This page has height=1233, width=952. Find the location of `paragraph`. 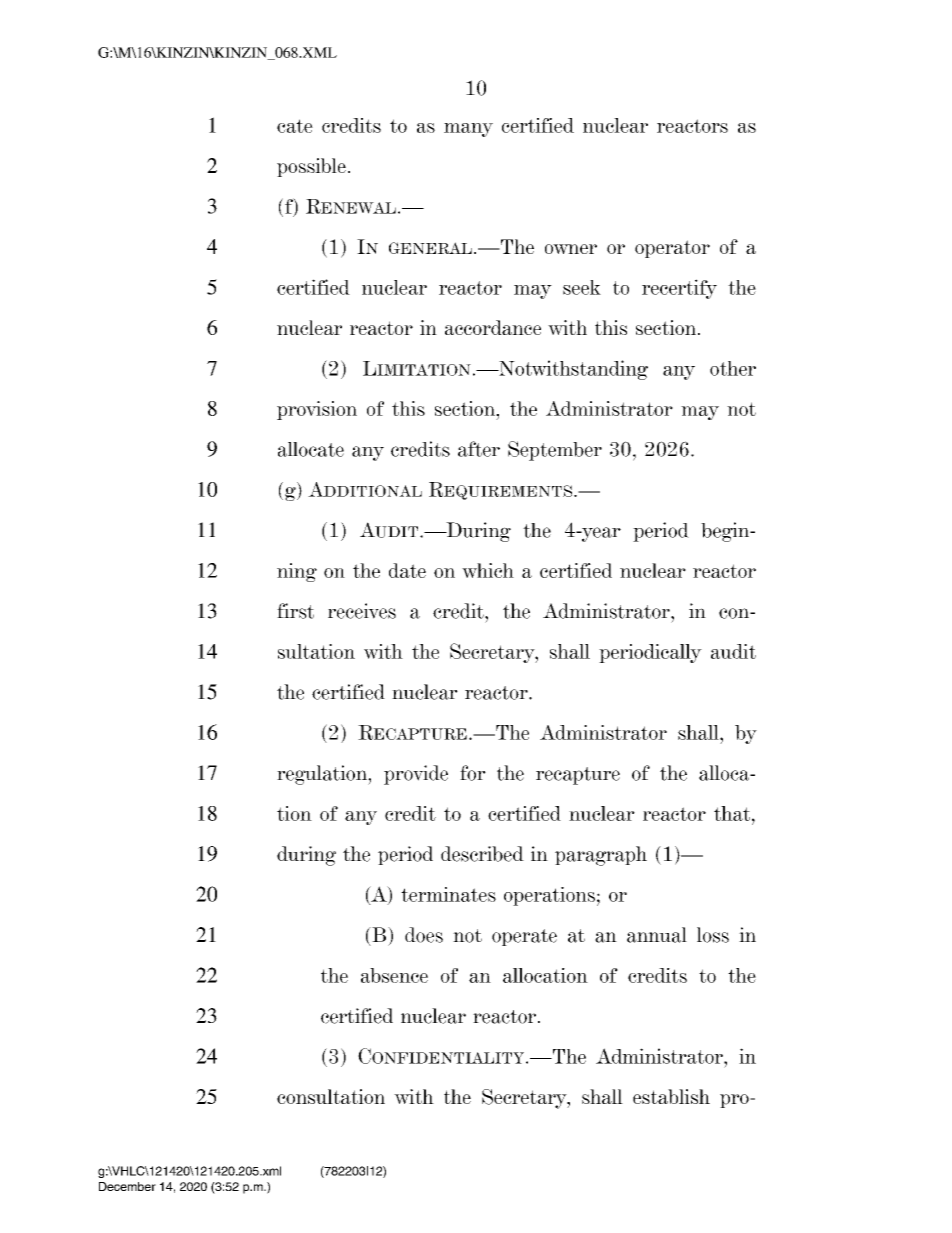

paragraph is located at coordinates (601, 856).
